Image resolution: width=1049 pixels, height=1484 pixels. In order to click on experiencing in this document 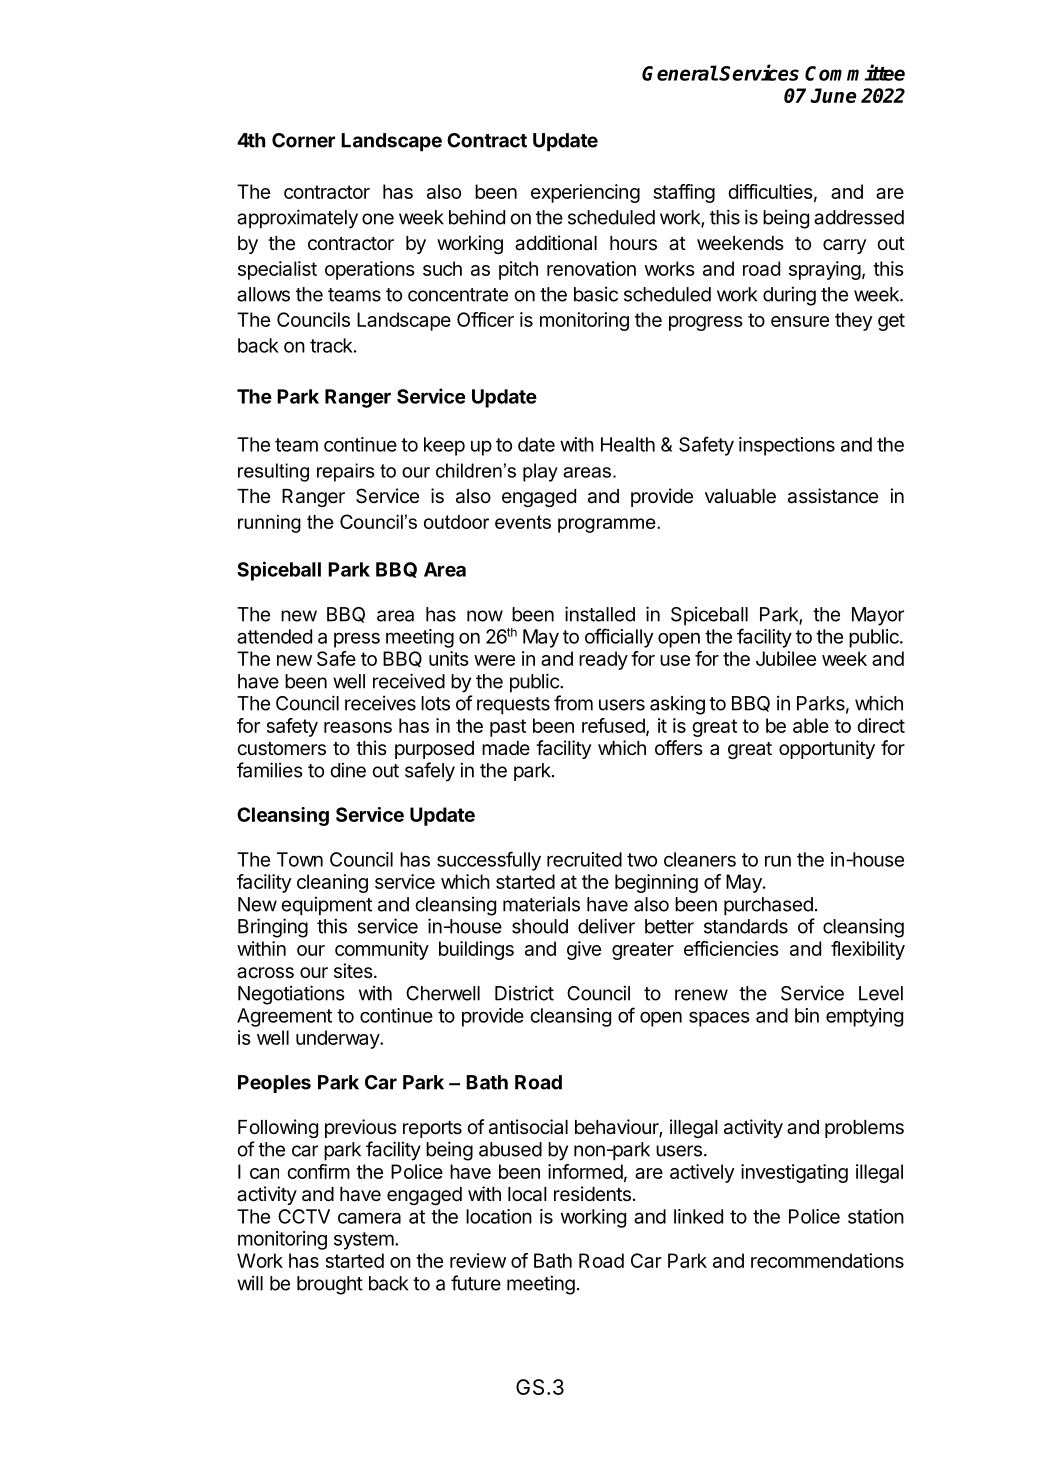, I will do `click(585, 193)`.
